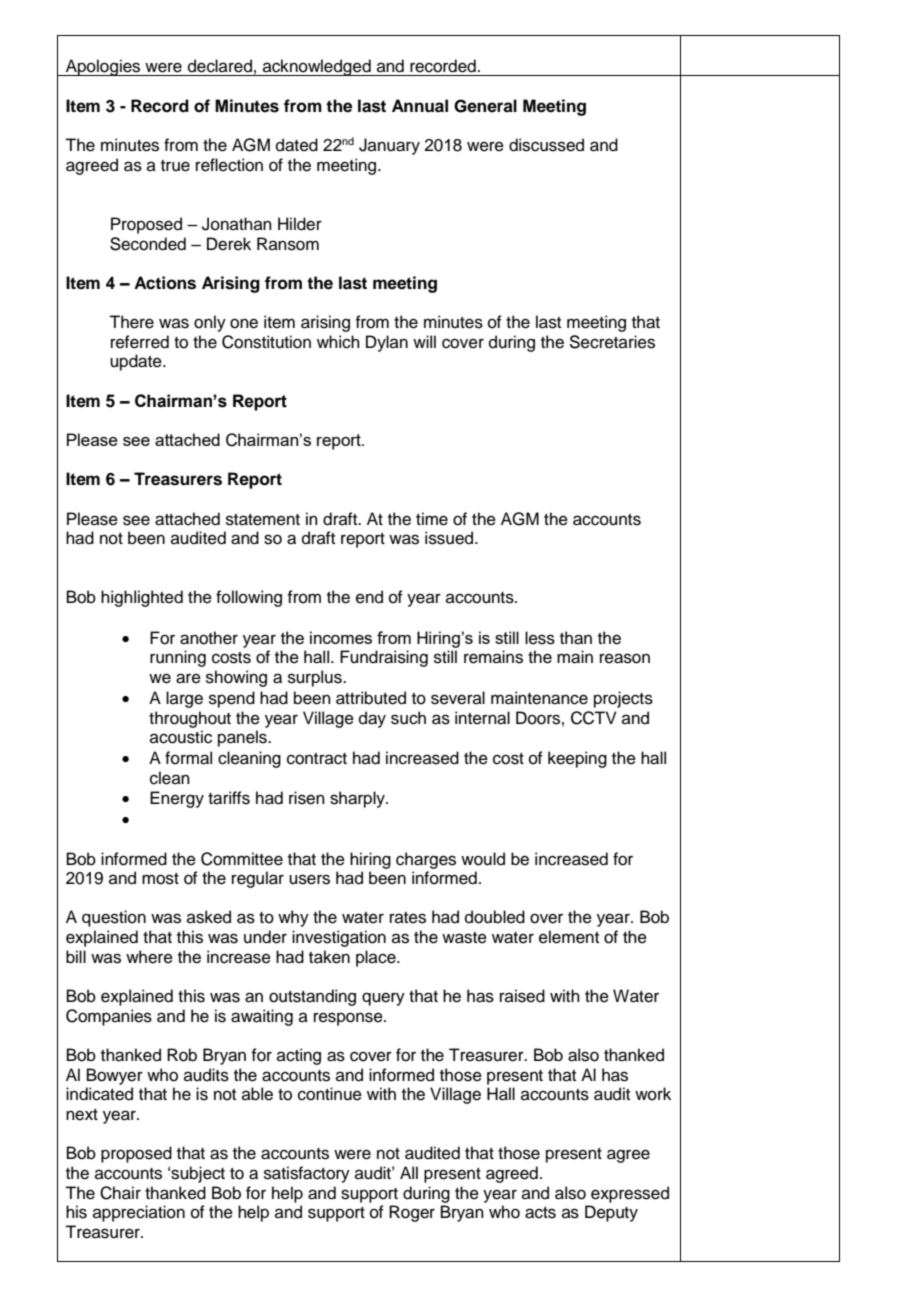  What do you see at coordinates (569, 937) in the document?
I see `element` at bounding box center [569, 937].
